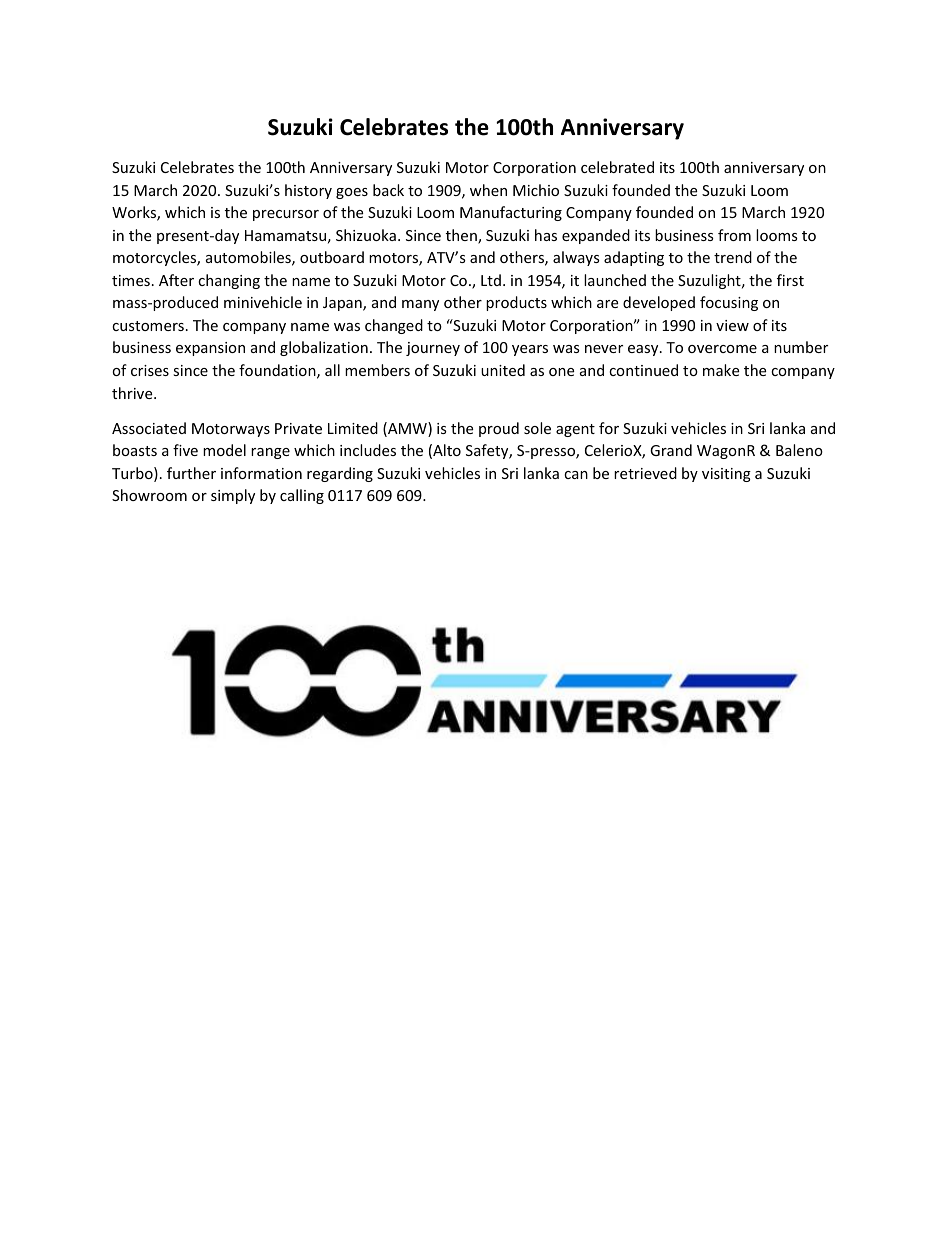 The width and height of the image is (952, 1233). What do you see at coordinates (420, 305) in the image?
I see `many` at bounding box center [420, 305].
